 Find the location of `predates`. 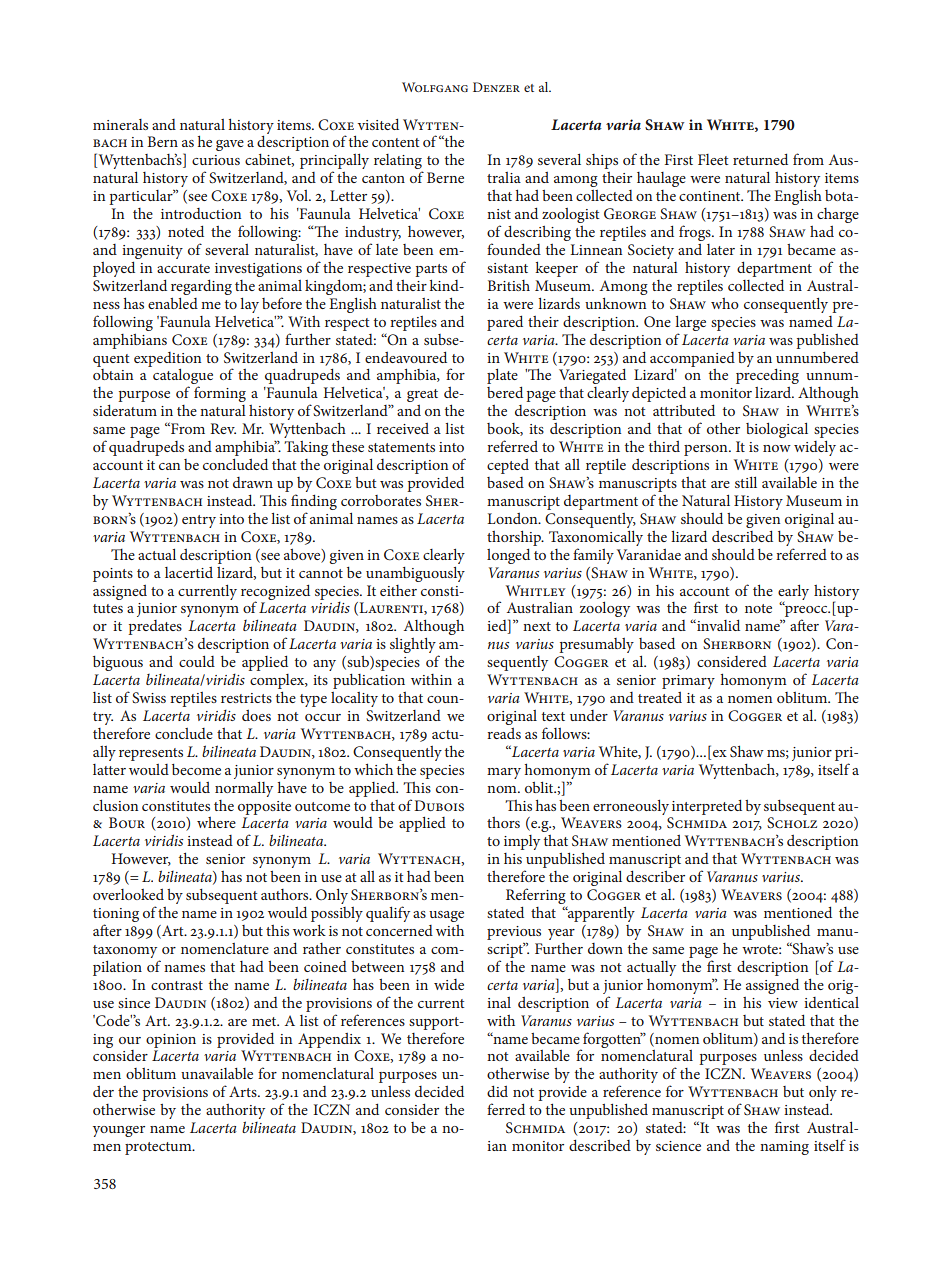

predates is located at coordinates (155, 627).
